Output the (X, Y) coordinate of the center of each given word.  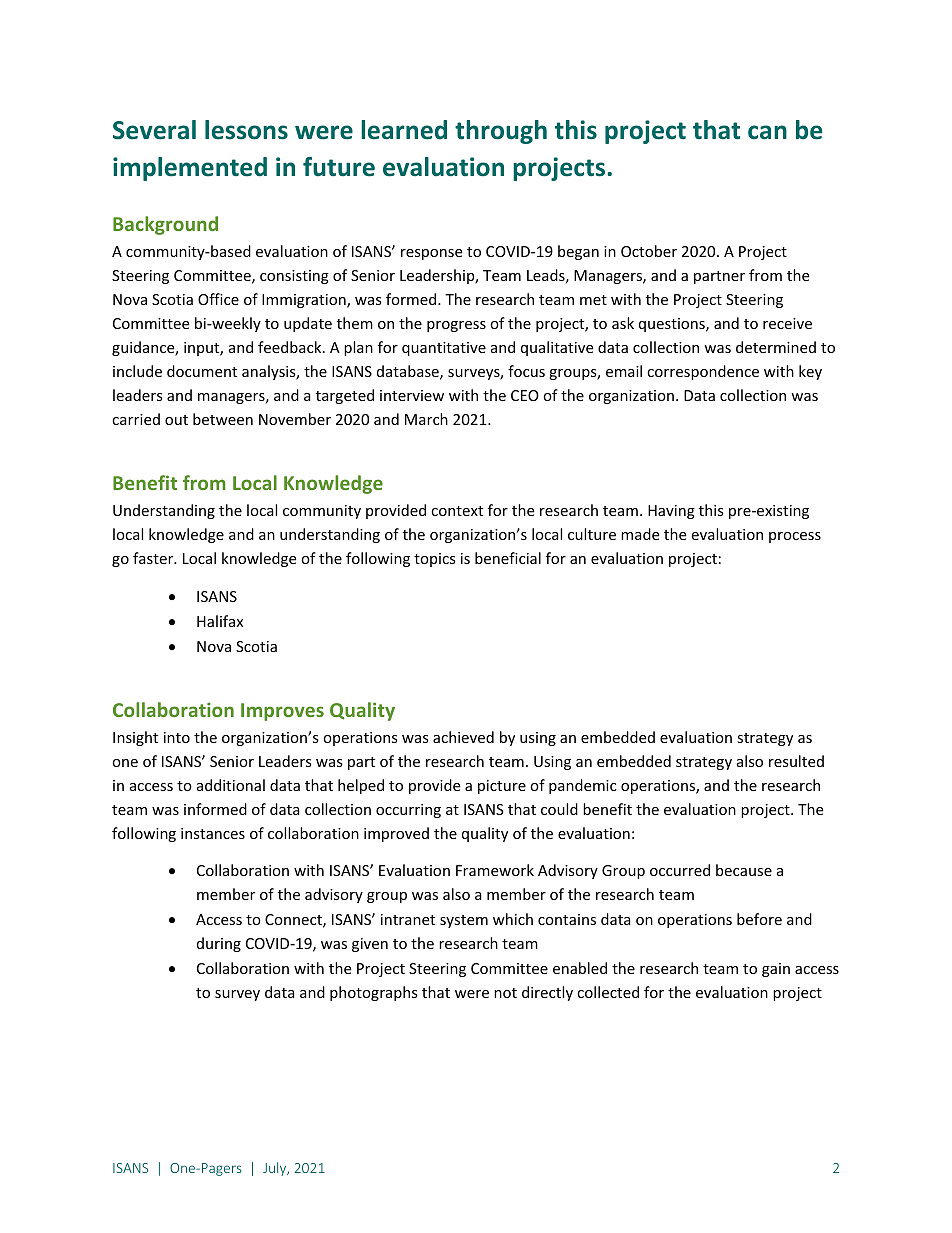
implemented (190, 169)
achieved (463, 737)
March (426, 419)
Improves (282, 712)
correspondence (703, 372)
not (505, 993)
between (223, 419)
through (501, 132)
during (219, 944)
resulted (796, 761)
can (767, 132)
